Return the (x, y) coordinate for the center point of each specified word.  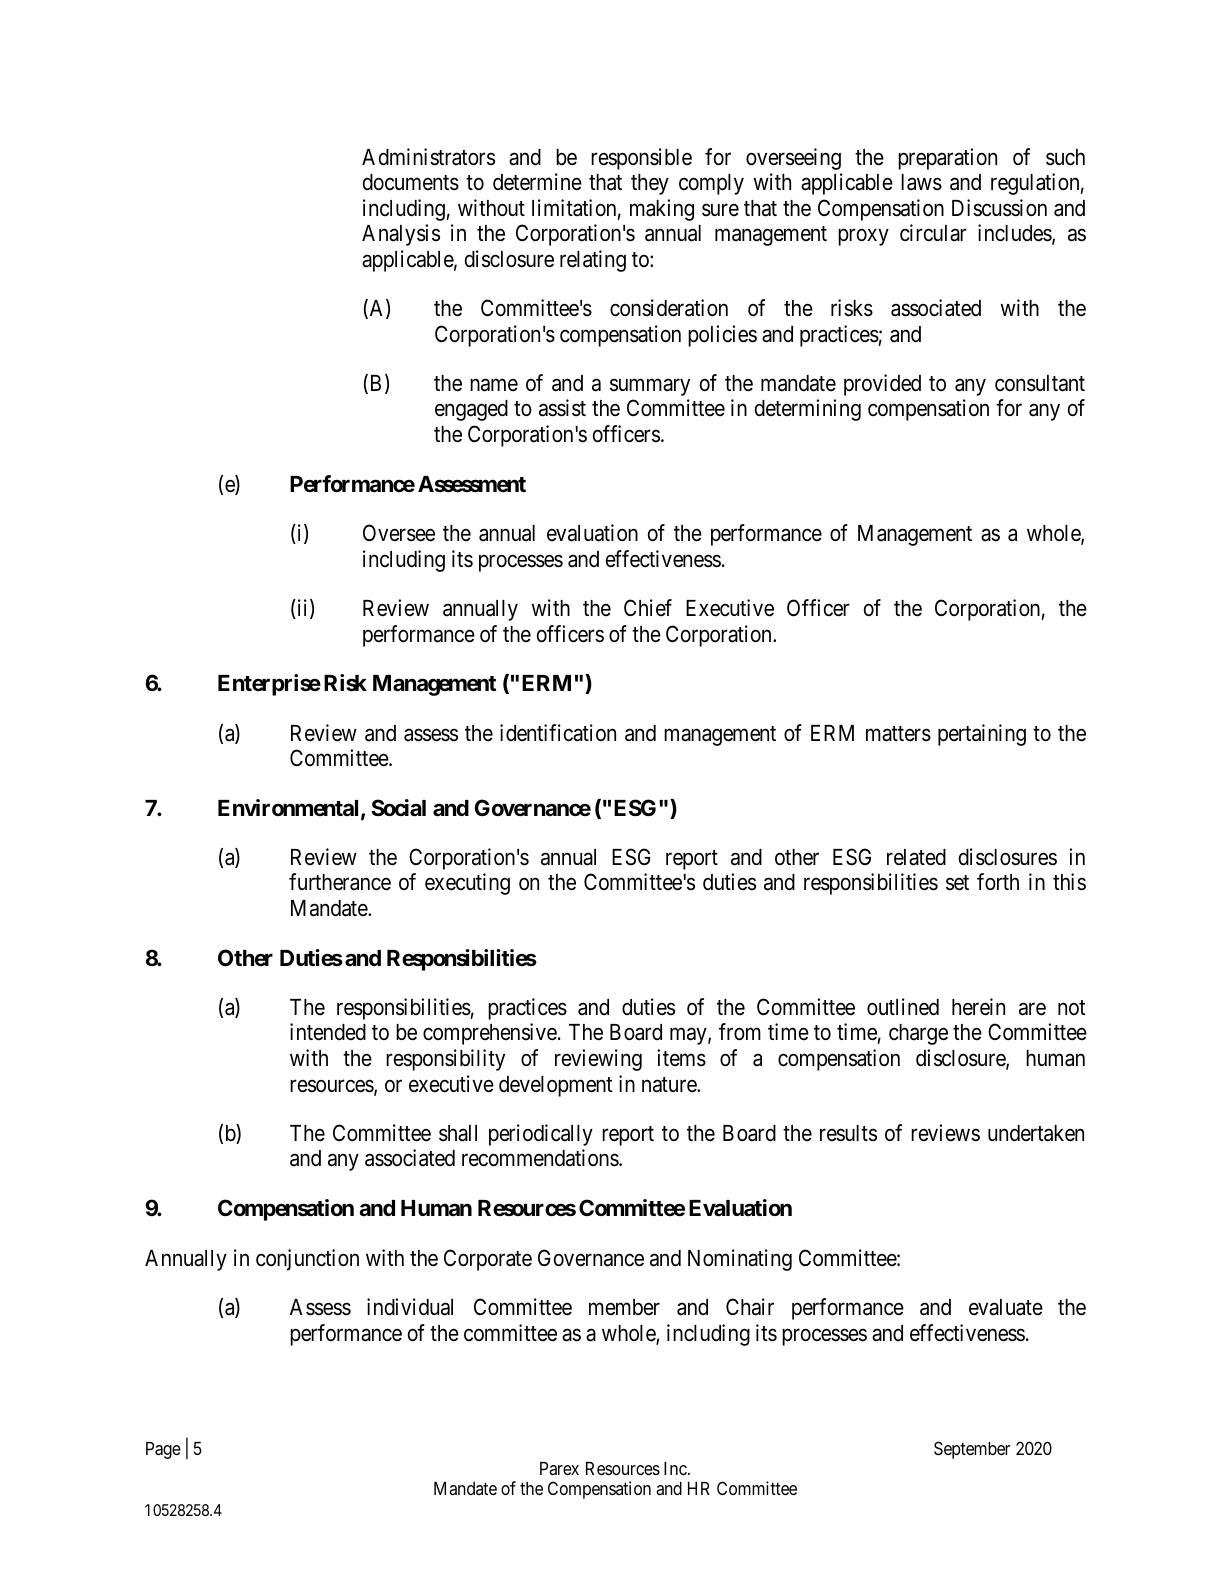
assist (562, 408)
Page (163, 1450)
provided (882, 385)
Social (398, 808)
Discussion (999, 208)
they (650, 184)
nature (670, 1085)
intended (328, 1032)
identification (558, 733)
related (916, 857)
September (972, 1450)
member (624, 1307)
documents (411, 182)
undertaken (1036, 1133)
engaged (471, 410)
